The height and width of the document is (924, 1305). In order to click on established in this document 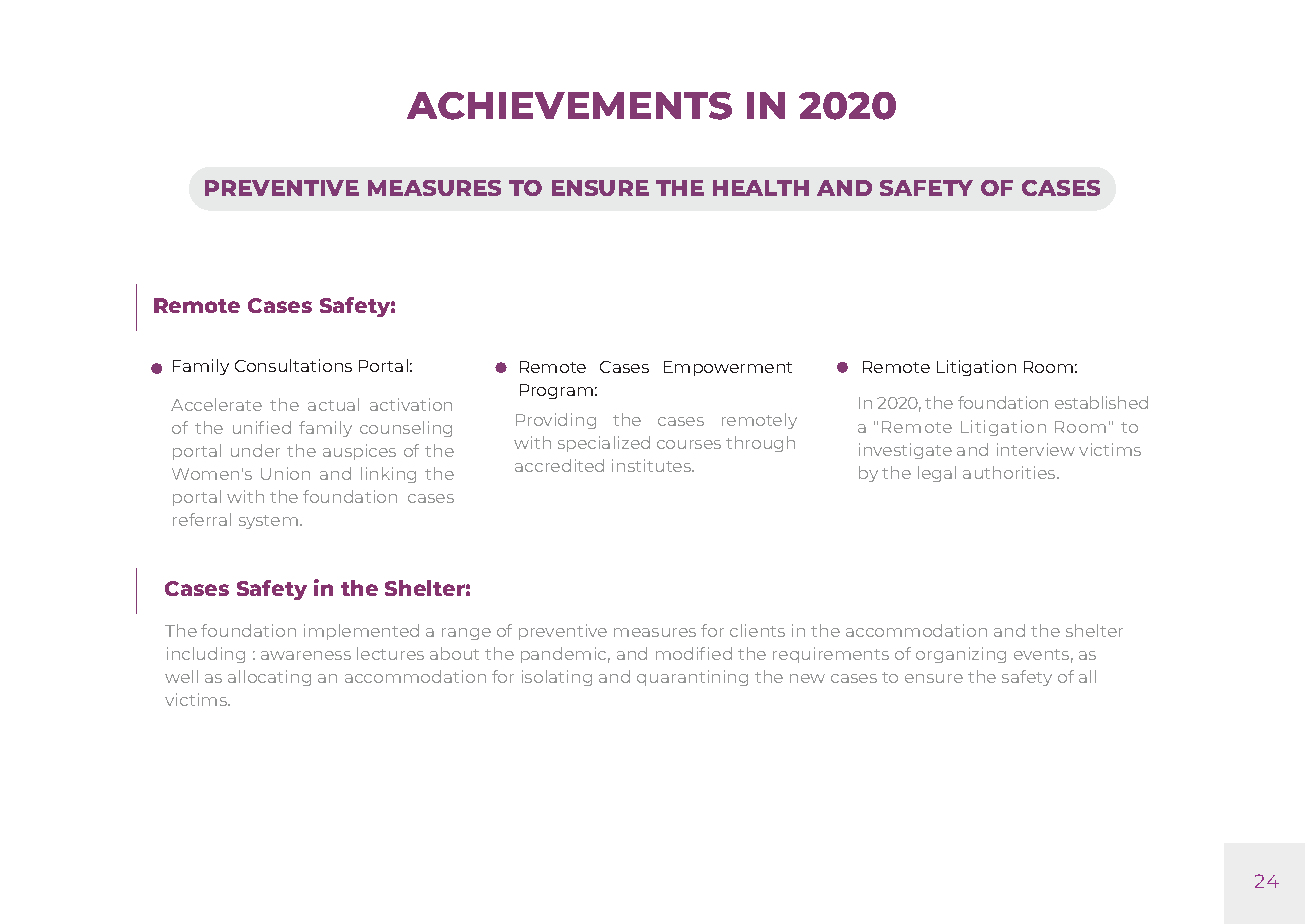, I will do `click(1101, 402)`.
